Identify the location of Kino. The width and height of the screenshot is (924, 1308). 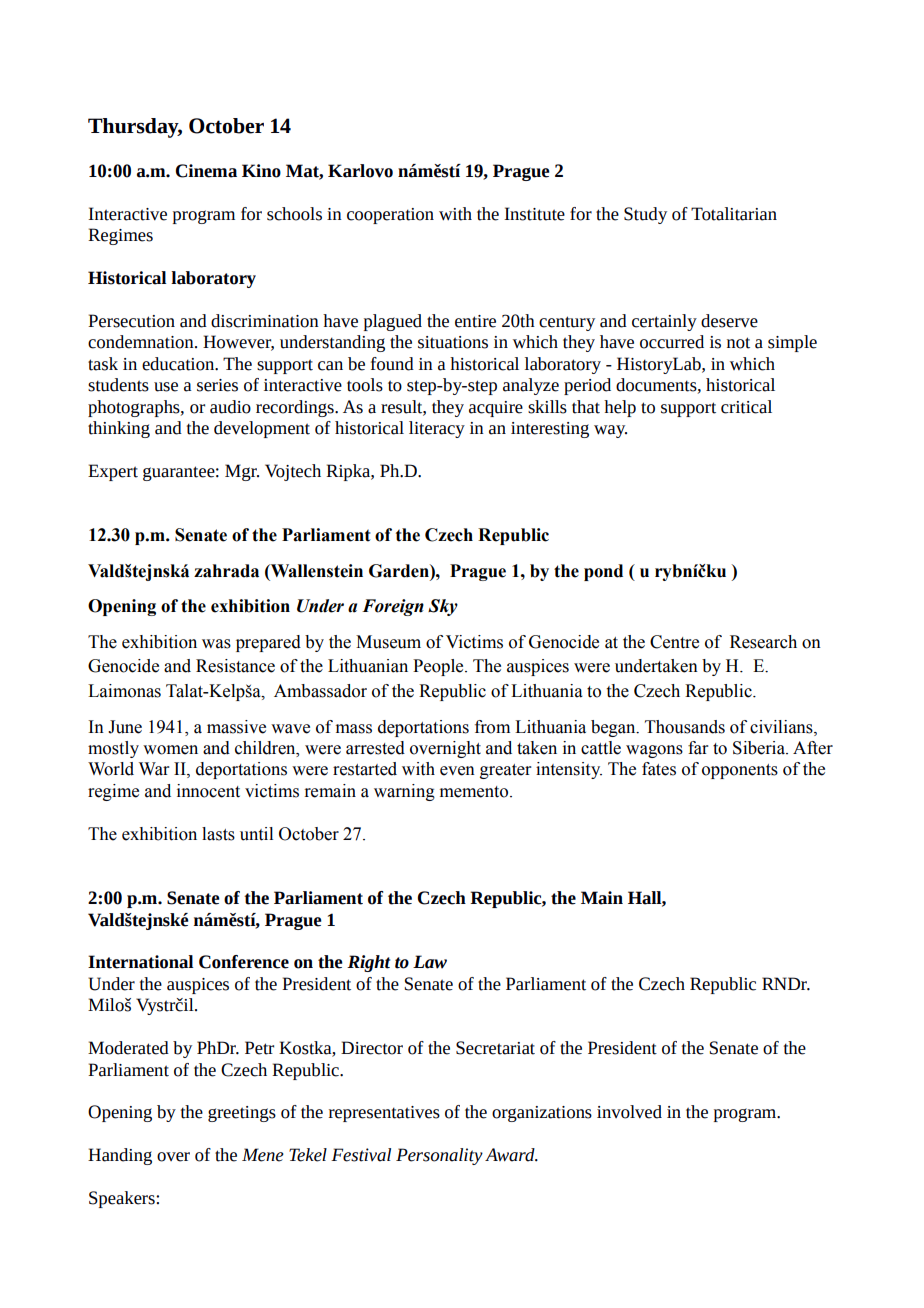
(261, 171).
